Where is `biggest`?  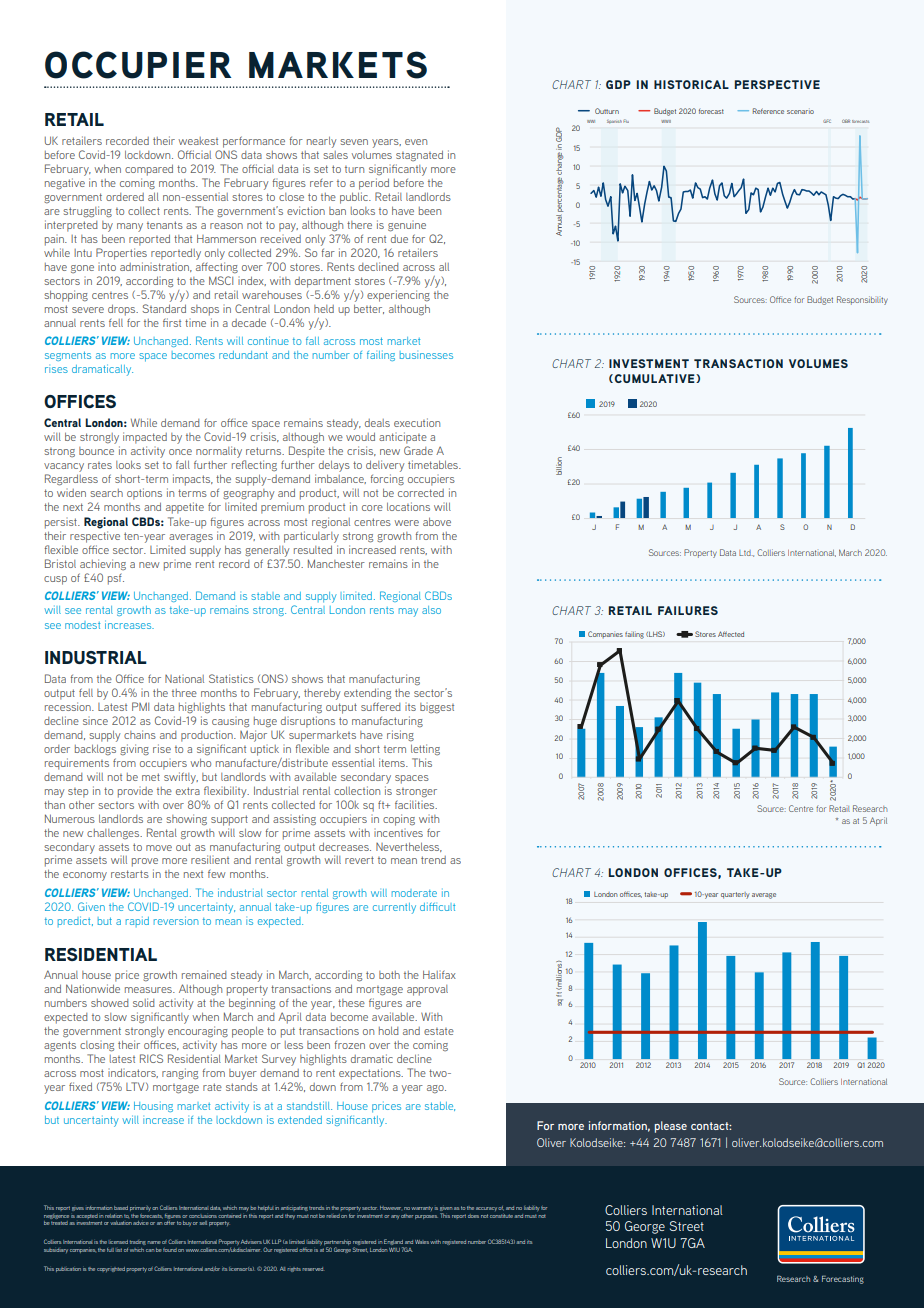
biggest is located at coordinates (437, 708).
